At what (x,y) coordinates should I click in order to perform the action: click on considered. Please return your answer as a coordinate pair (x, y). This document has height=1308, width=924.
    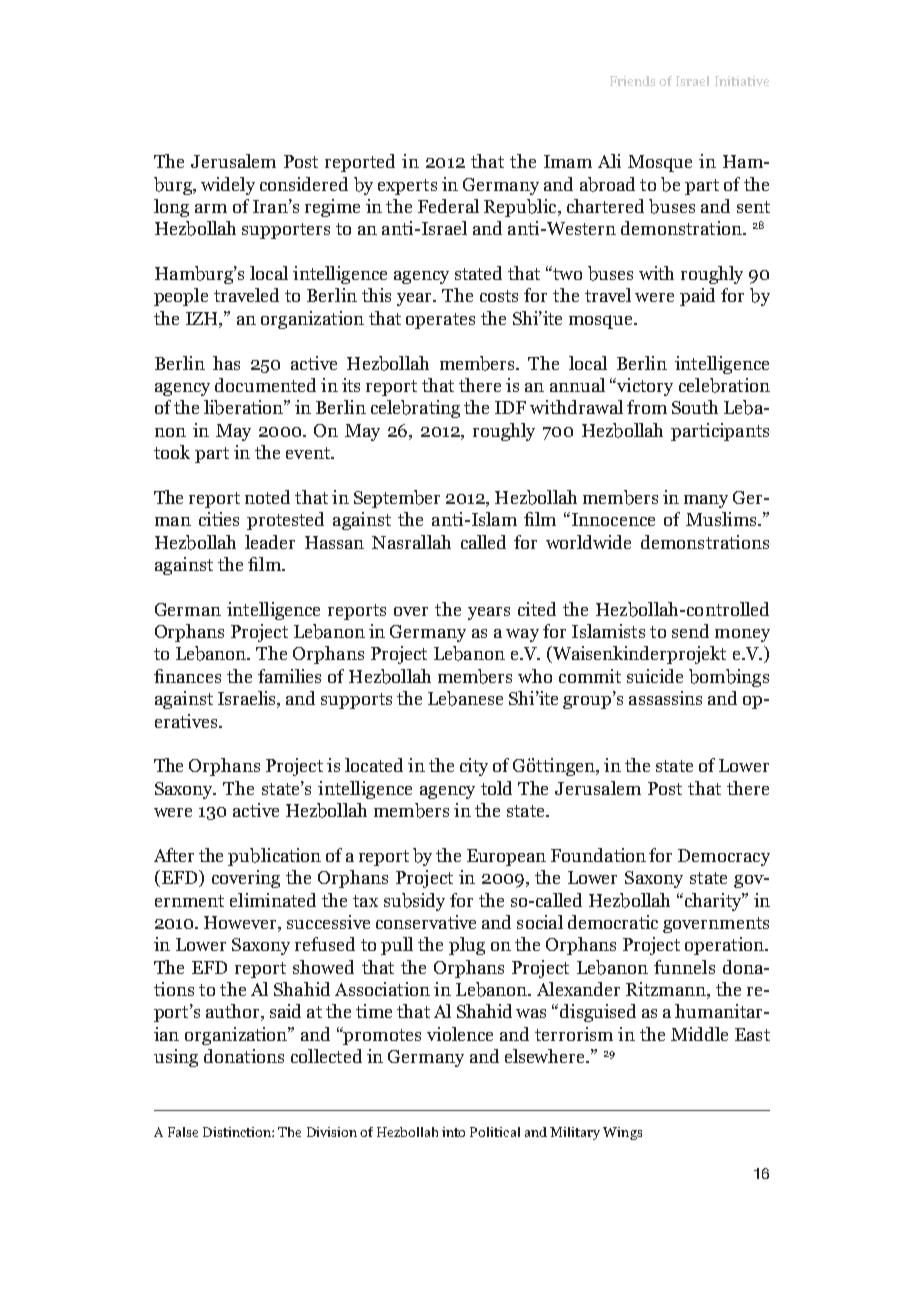
    Looking at the image, I should click on (304, 184).
